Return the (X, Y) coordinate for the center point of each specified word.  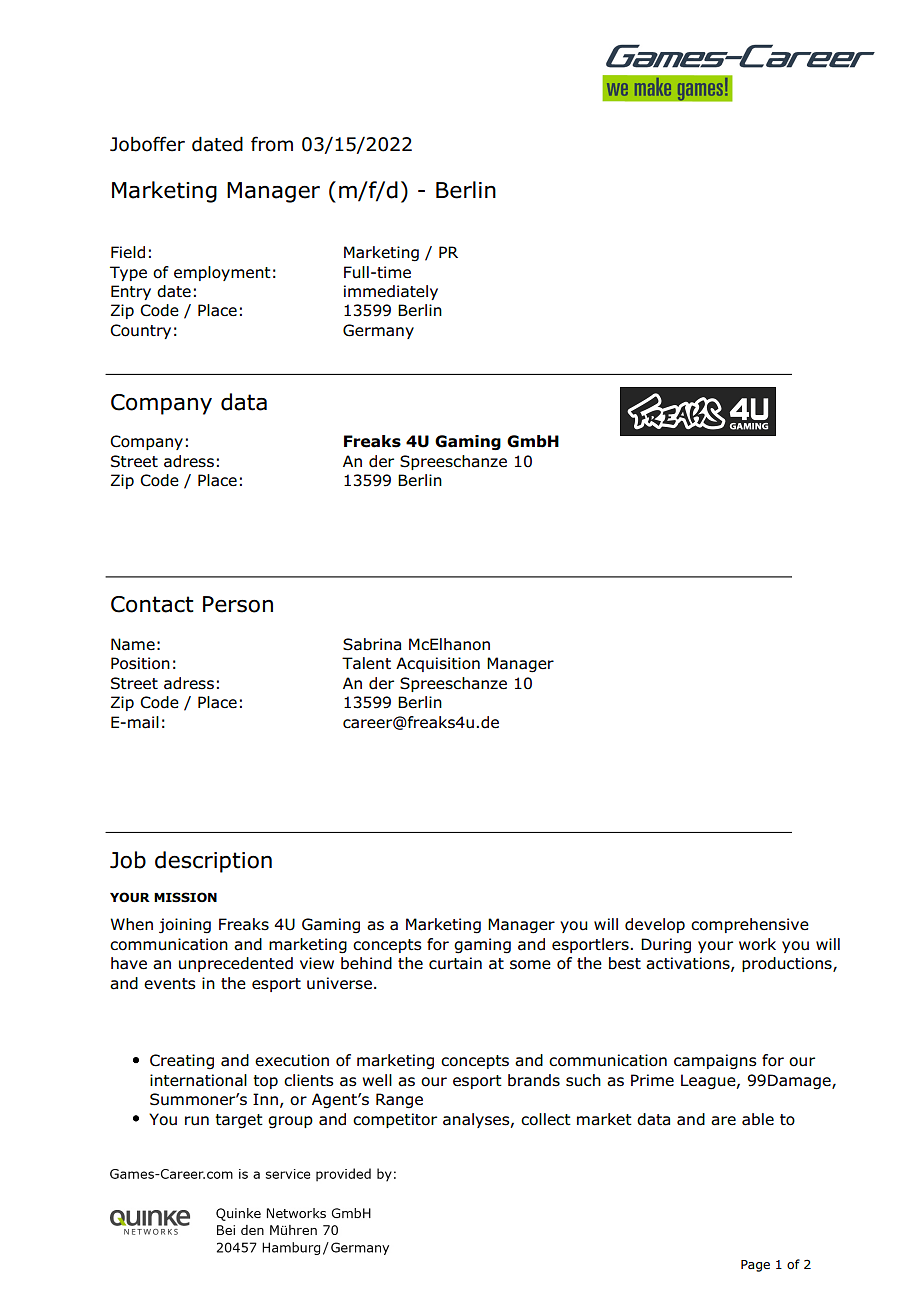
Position (140, 663)
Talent (366, 663)
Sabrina (372, 644)
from (272, 144)
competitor (395, 1120)
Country (140, 331)
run (197, 1121)
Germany (378, 331)
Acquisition (438, 664)
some (530, 965)
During (666, 946)
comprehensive (750, 925)
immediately (391, 292)
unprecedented (236, 964)
